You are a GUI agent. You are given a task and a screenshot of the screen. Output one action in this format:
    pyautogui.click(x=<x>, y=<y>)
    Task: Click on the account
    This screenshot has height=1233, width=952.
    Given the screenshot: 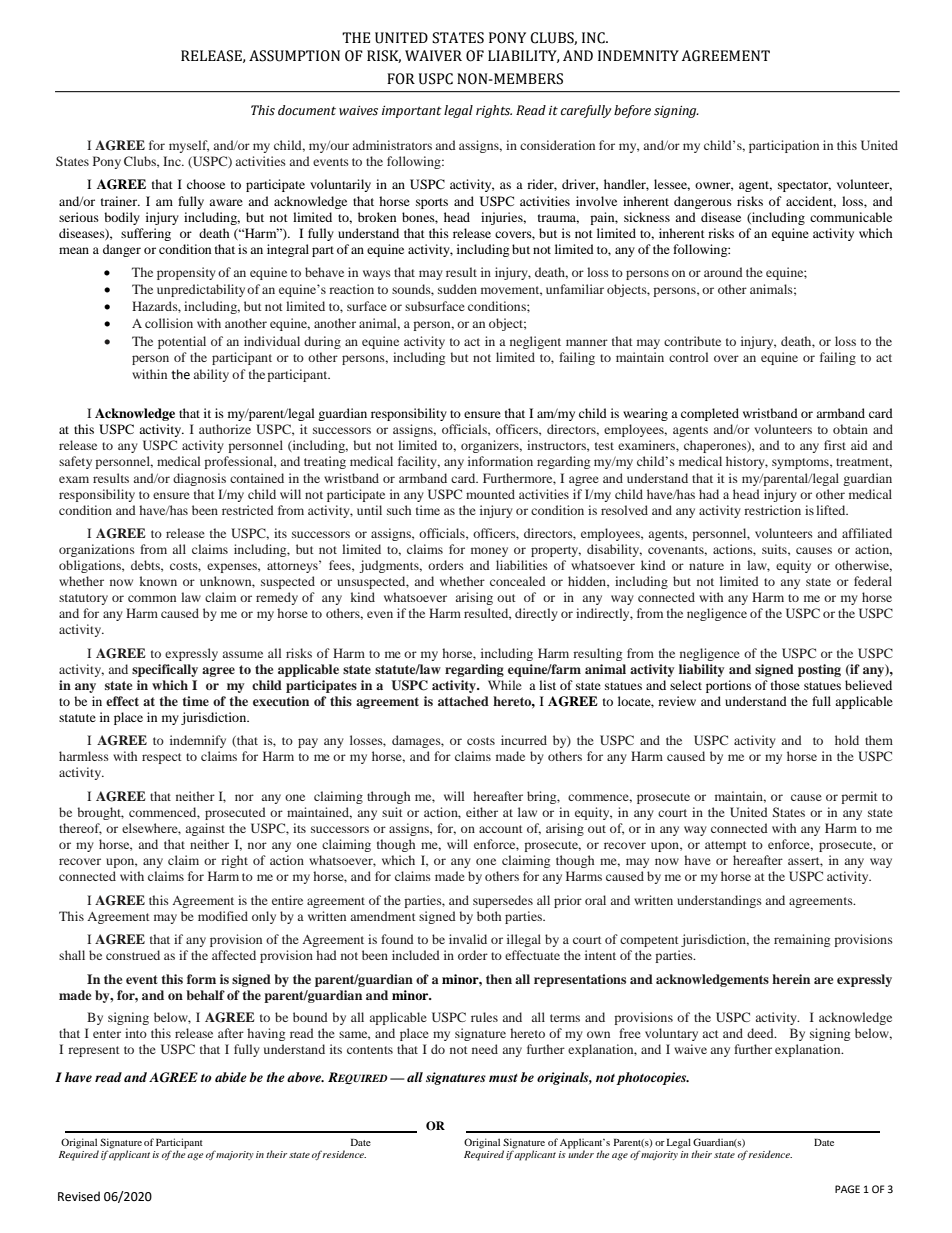 What is the action you would take?
    pyautogui.click(x=501, y=829)
